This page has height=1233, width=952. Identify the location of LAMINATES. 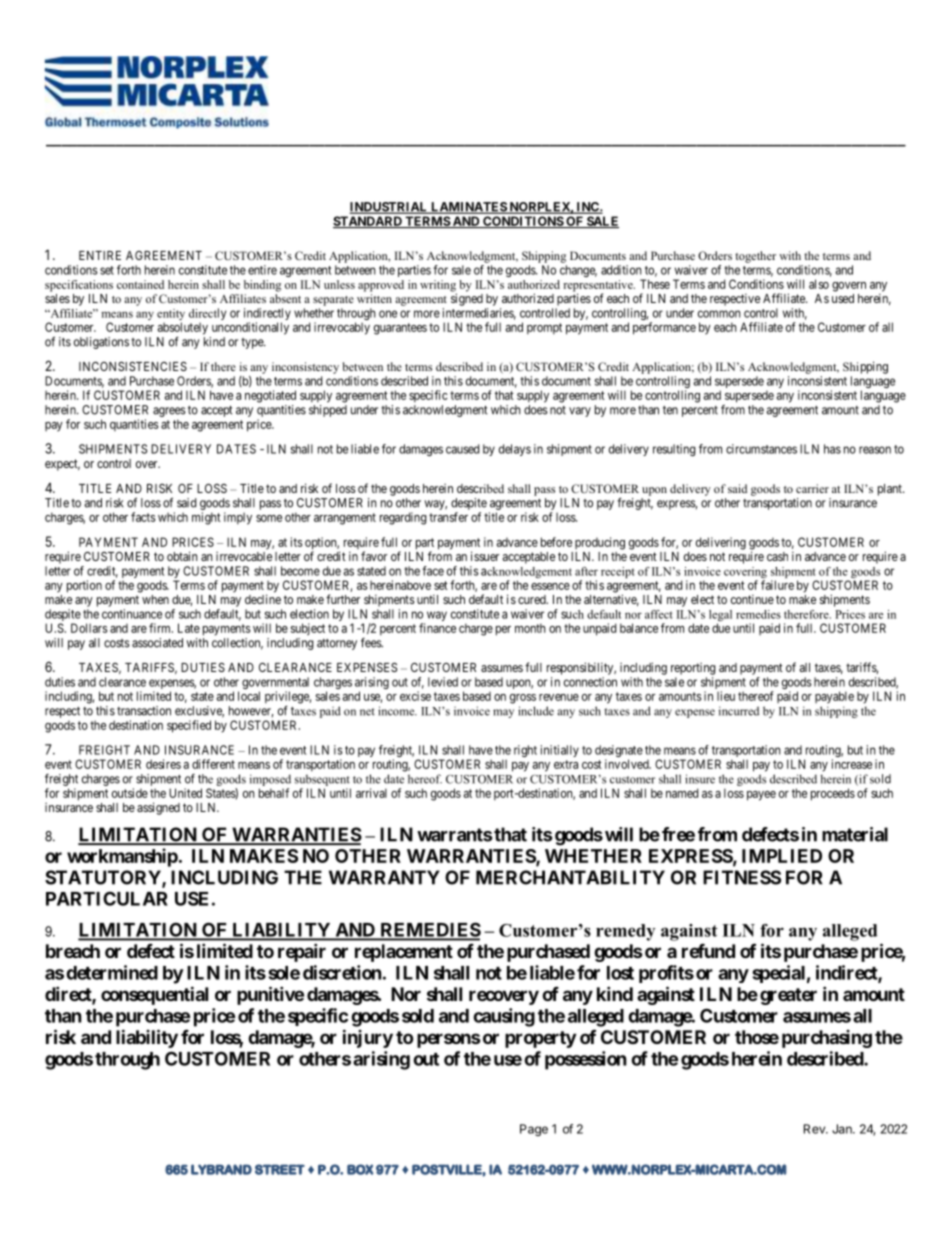
(468, 208).
